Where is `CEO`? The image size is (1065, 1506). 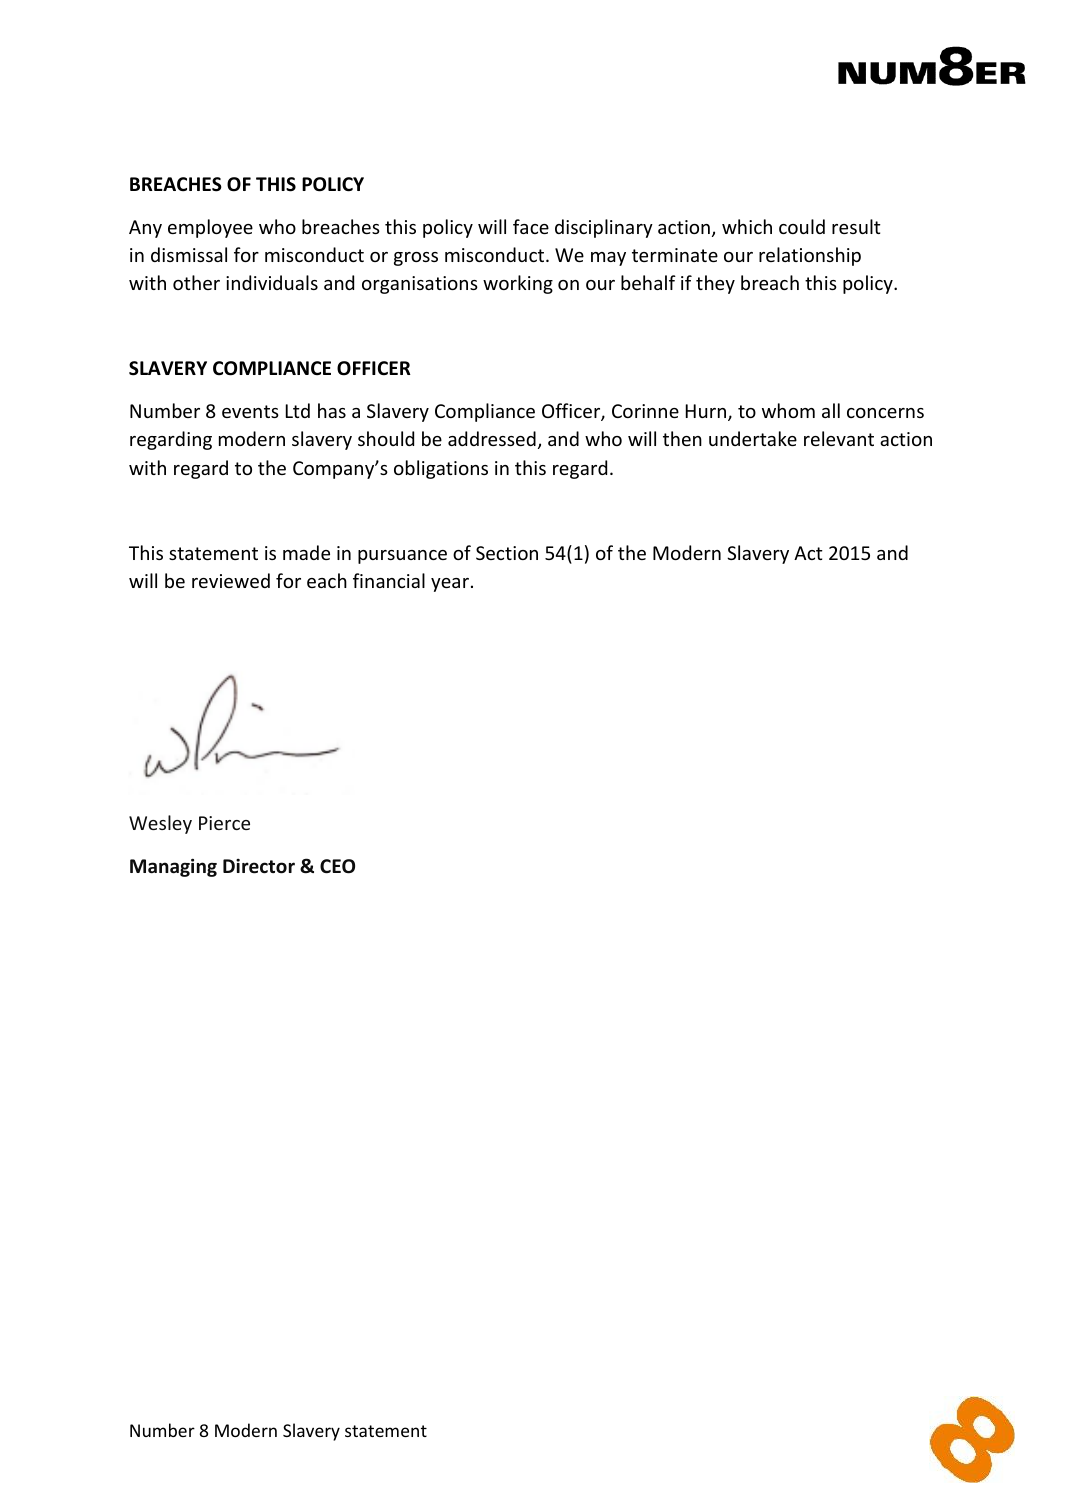
CEO is located at coordinates (337, 866).
